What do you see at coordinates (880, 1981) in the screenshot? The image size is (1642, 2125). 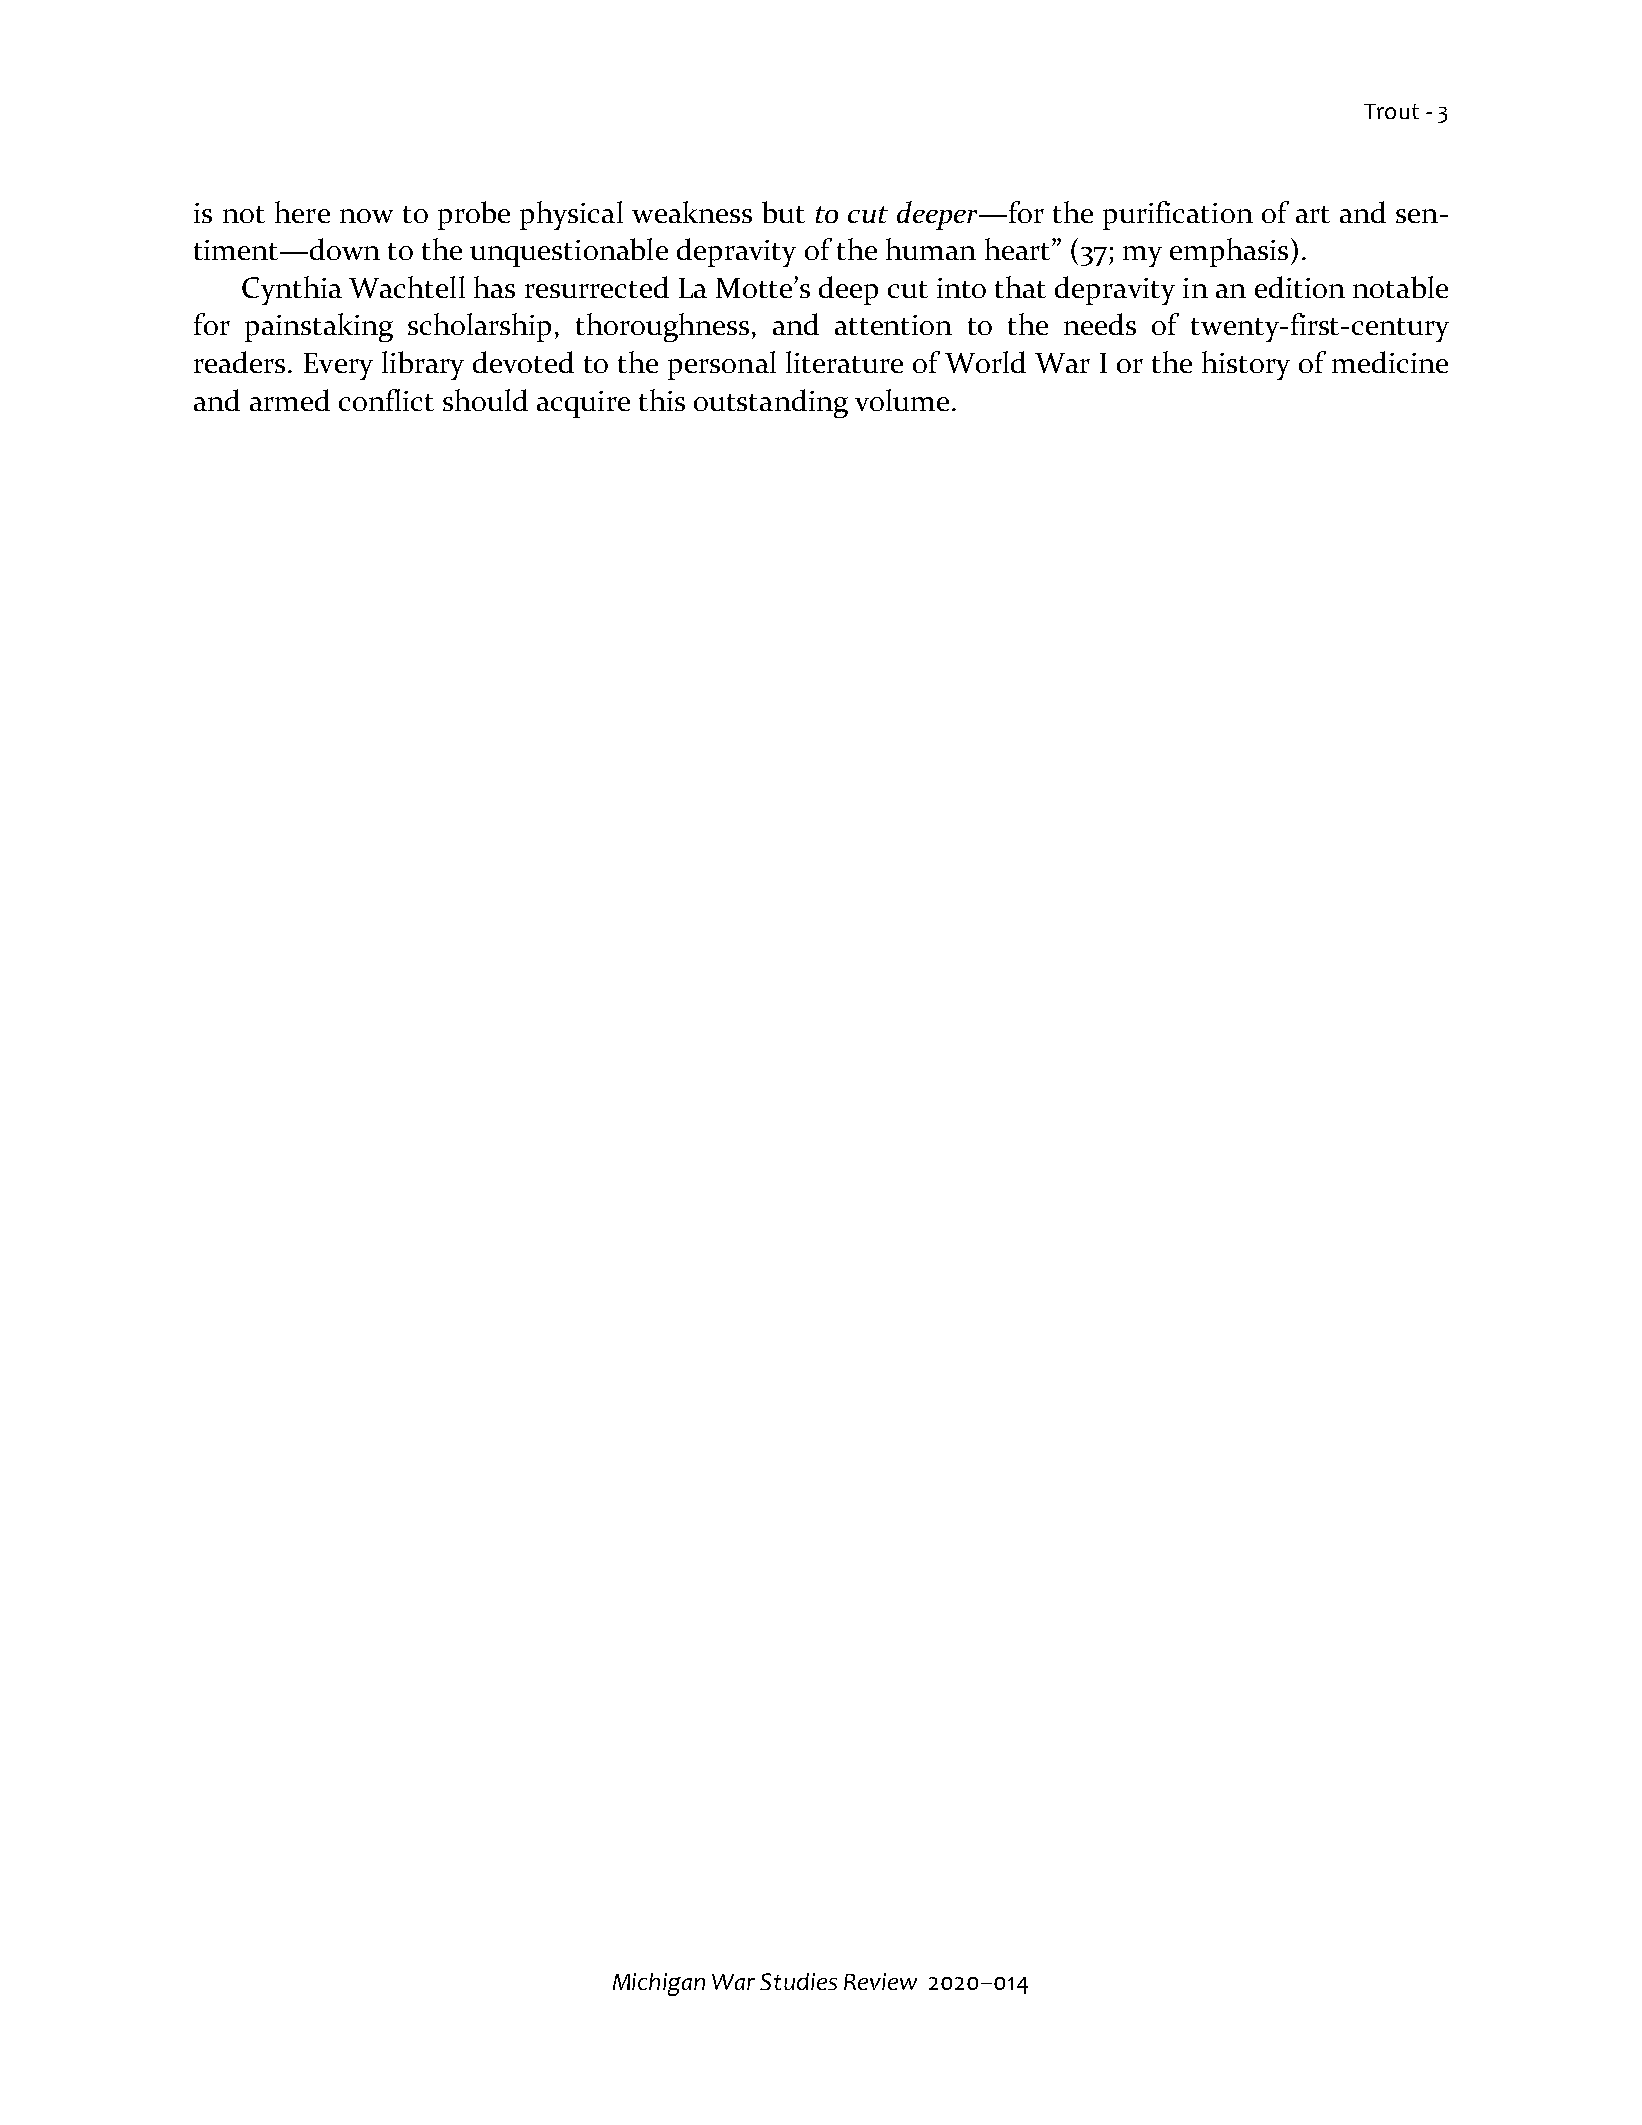 I see `Review` at bounding box center [880, 1981].
